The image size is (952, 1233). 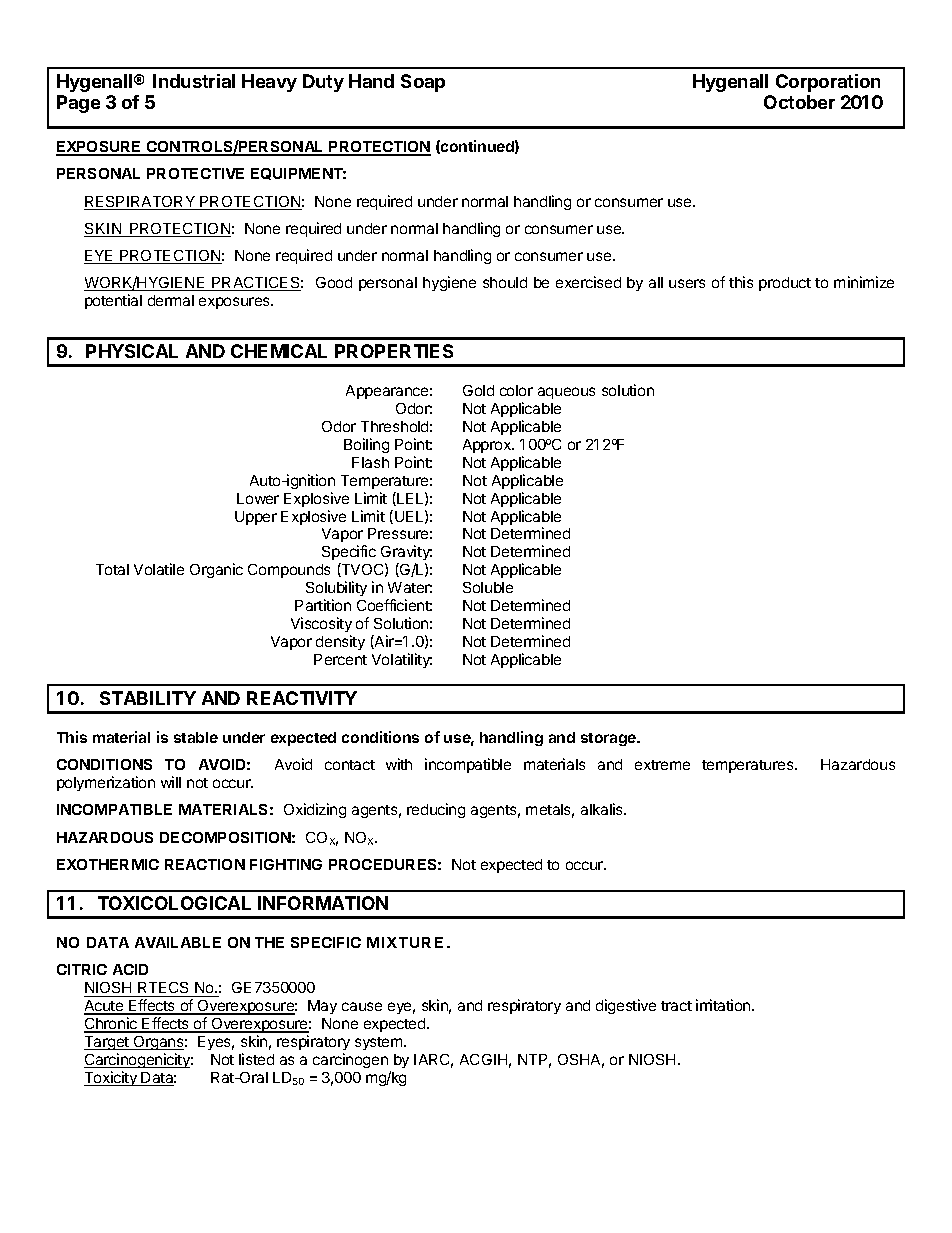 What do you see at coordinates (159, 569) in the image?
I see `Volatile` at bounding box center [159, 569].
